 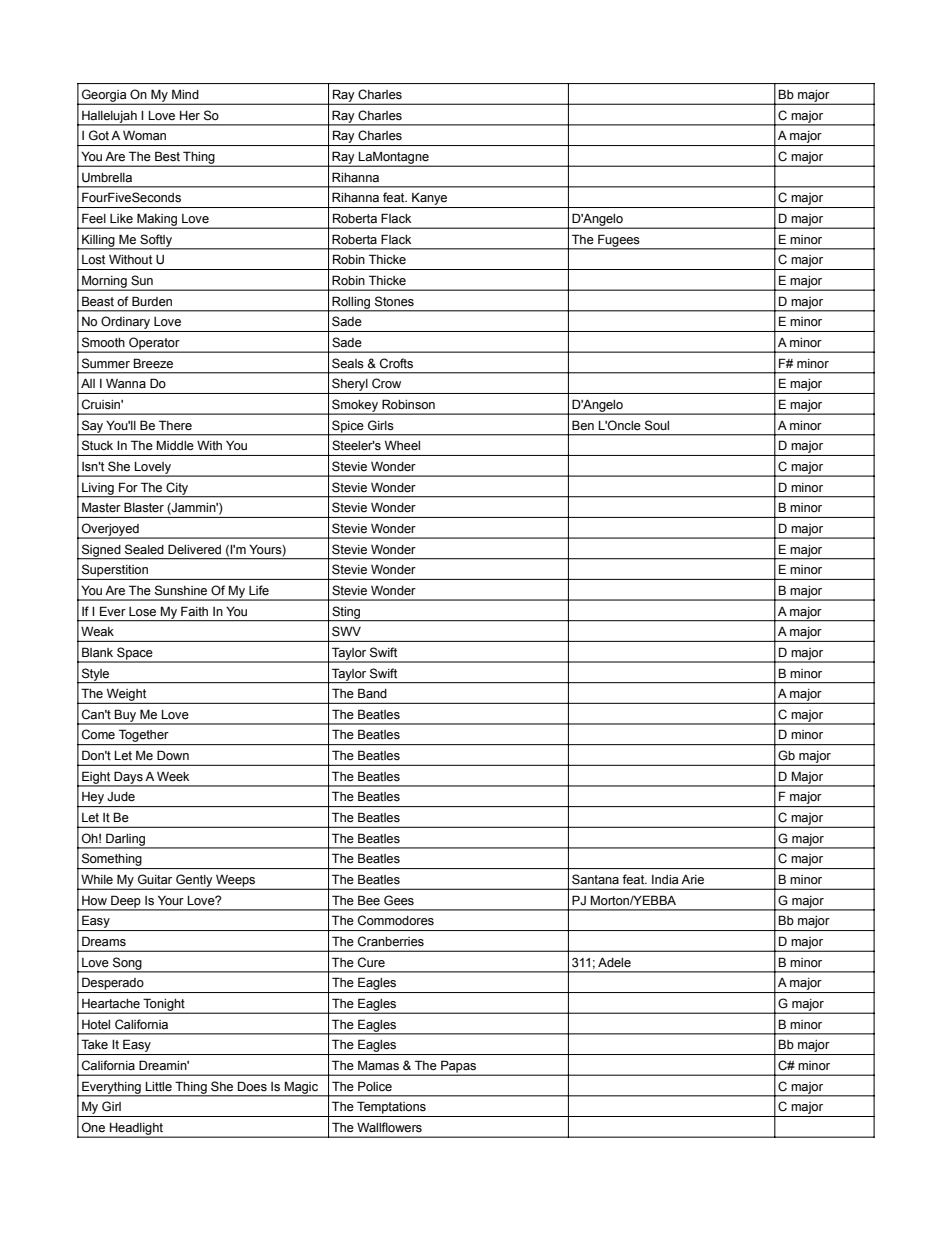 I want to click on Kanye, so click(x=430, y=200).
